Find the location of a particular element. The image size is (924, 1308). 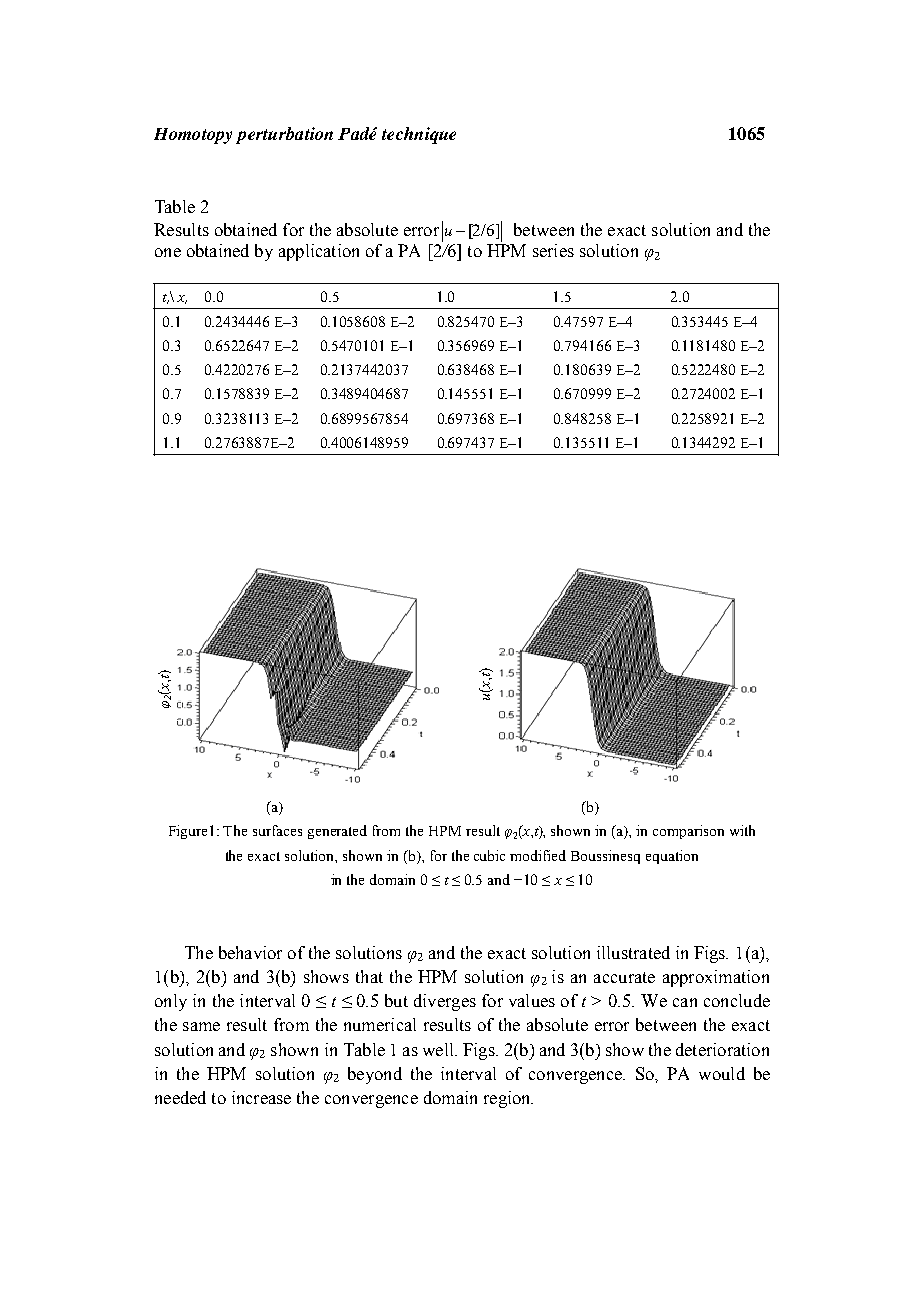

Homotopy is located at coordinates (193, 136).
